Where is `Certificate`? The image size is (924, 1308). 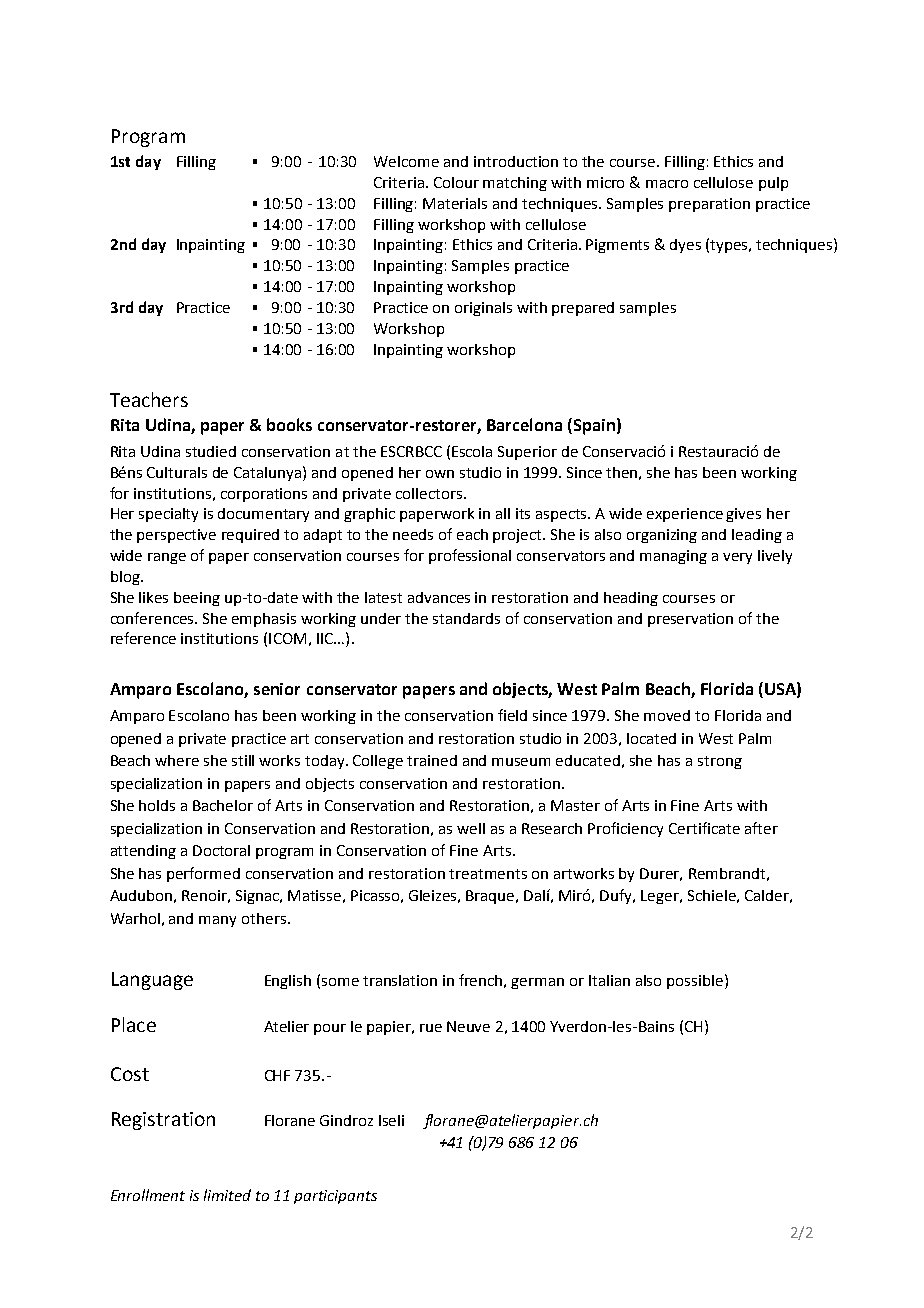 Certificate is located at coordinates (704, 828).
